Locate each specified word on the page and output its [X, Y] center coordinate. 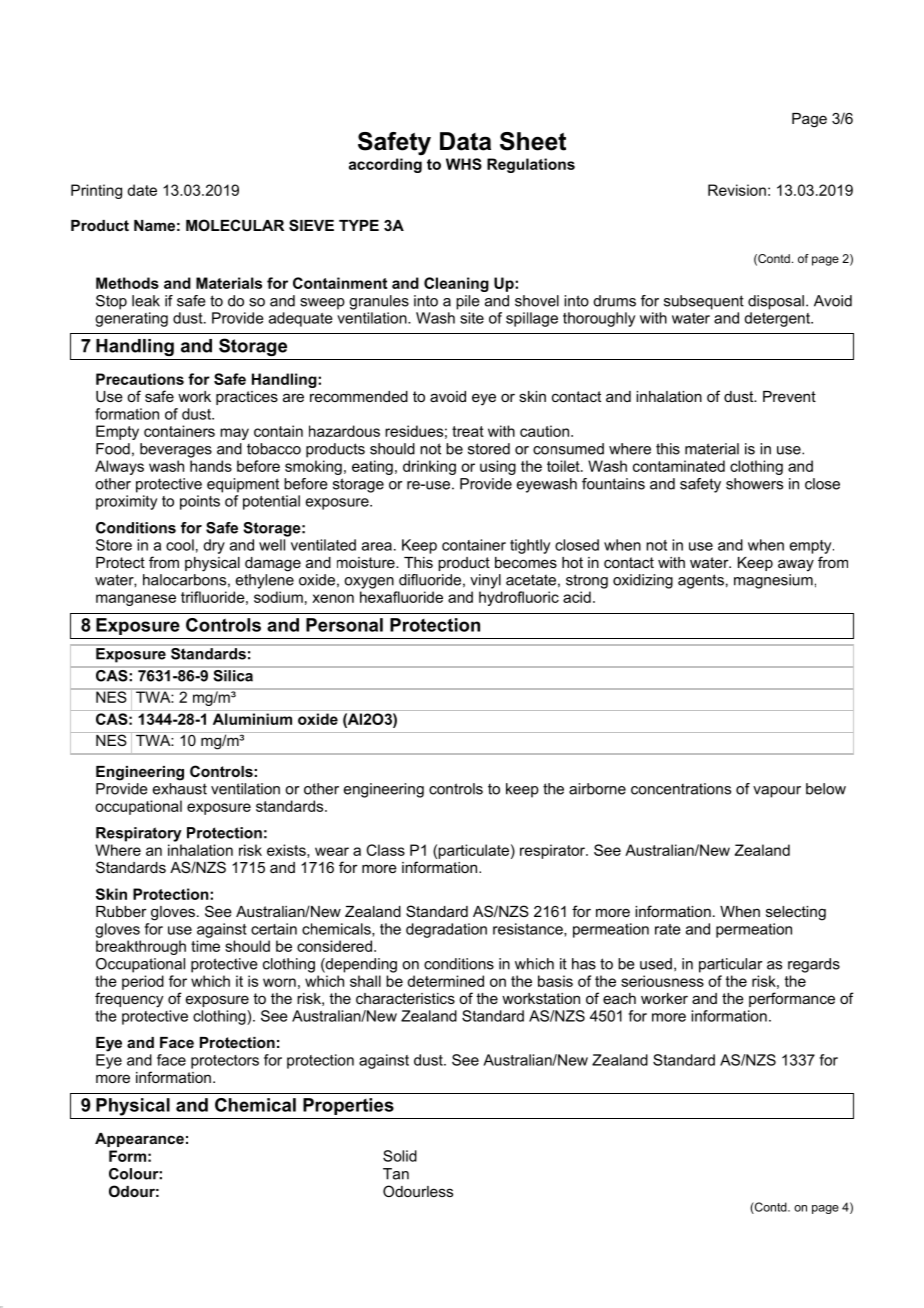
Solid [400, 1156]
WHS [464, 164]
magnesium [773, 581]
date [142, 190]
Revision [737, 190]
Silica [233, 674]
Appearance [139, 1140]
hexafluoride [401, 597]
